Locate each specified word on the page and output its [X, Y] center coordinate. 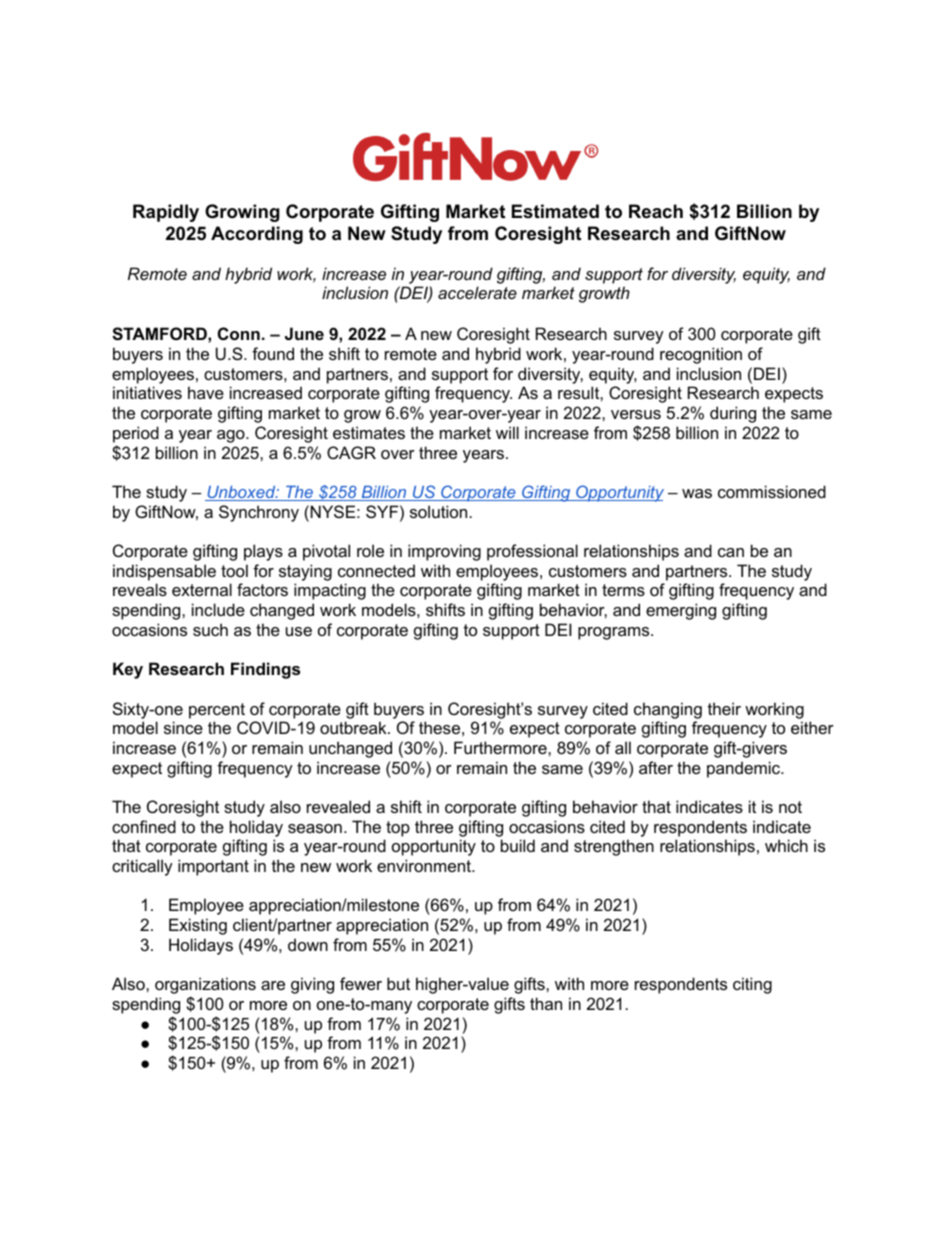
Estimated [555, 211]
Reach [656, 211]
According [257, 235]
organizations [205, 987]
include [218, 609]
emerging [681, 611]
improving [444, 552]
